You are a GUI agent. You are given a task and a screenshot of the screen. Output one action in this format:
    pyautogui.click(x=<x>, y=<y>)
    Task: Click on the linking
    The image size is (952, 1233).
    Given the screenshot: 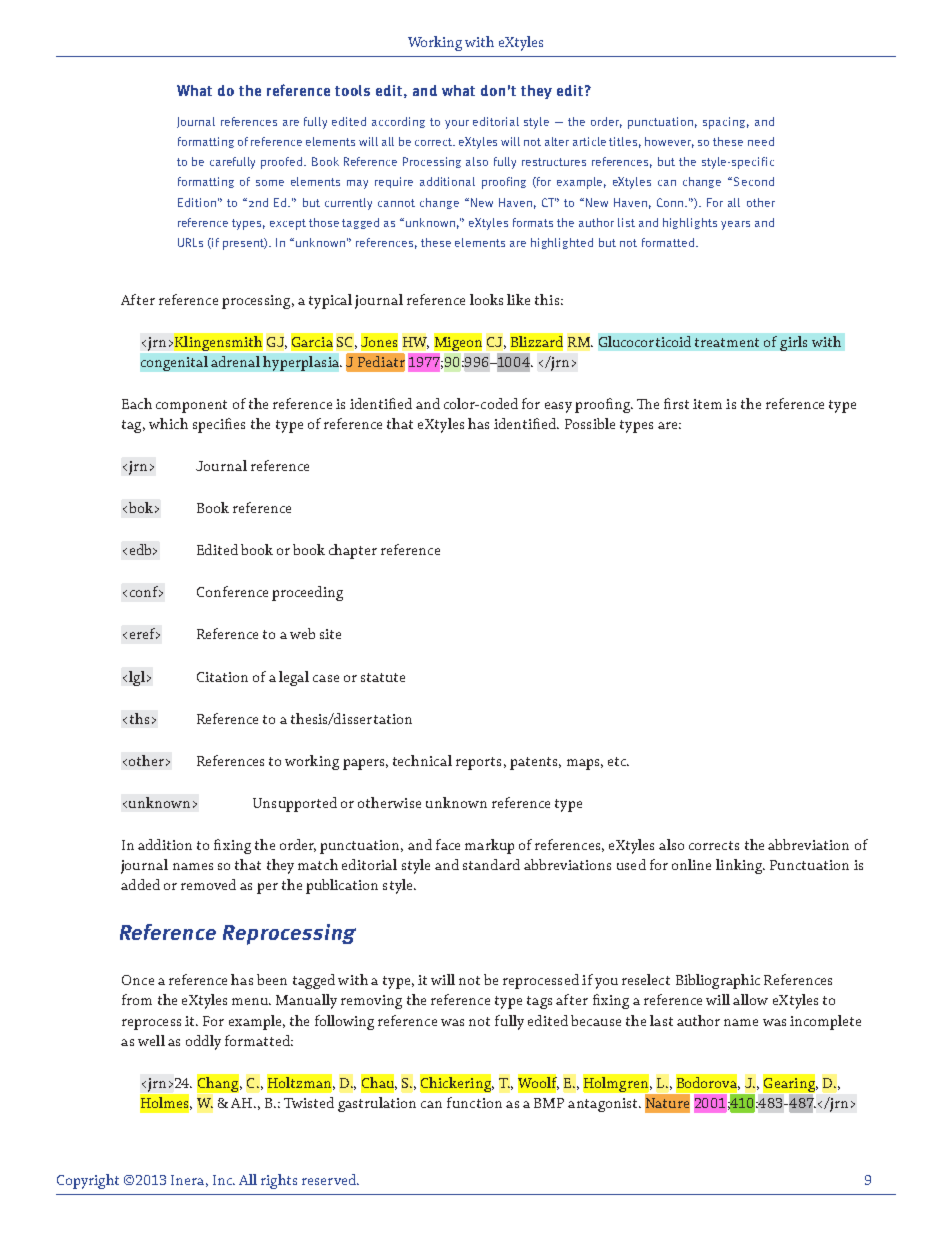 What is the action you would take?
    pyautogui.click(x=740, y=866)
